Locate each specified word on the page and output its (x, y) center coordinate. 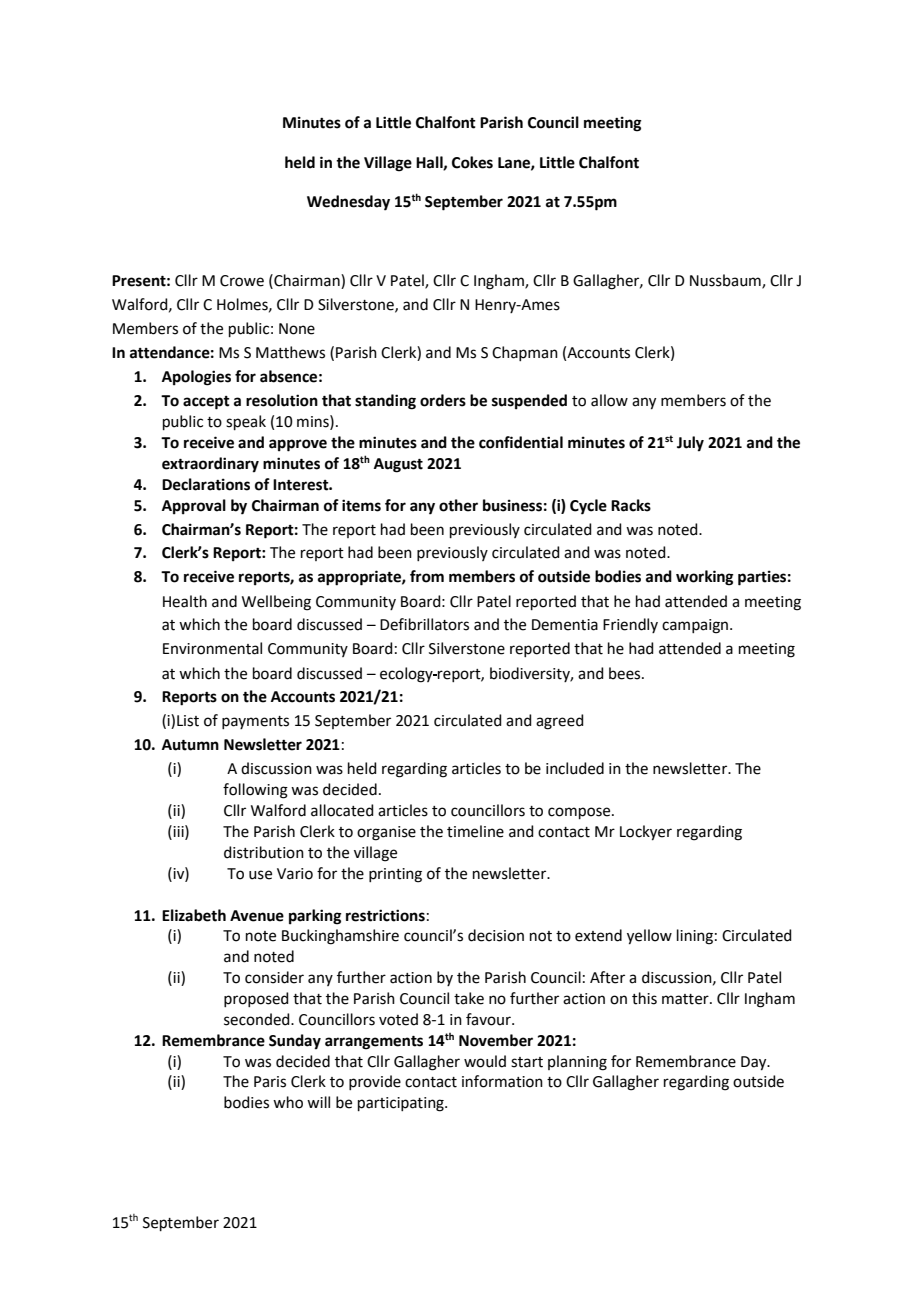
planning (577, 1063)
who (288, 1102)
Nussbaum (726, 281)
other (458, 505)
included (575, 768)
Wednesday (348, 203)
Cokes (472, 162)
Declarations (206, 484)
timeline (475, 831)
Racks (631, 505)
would (485, 1061)
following (255, 791)
